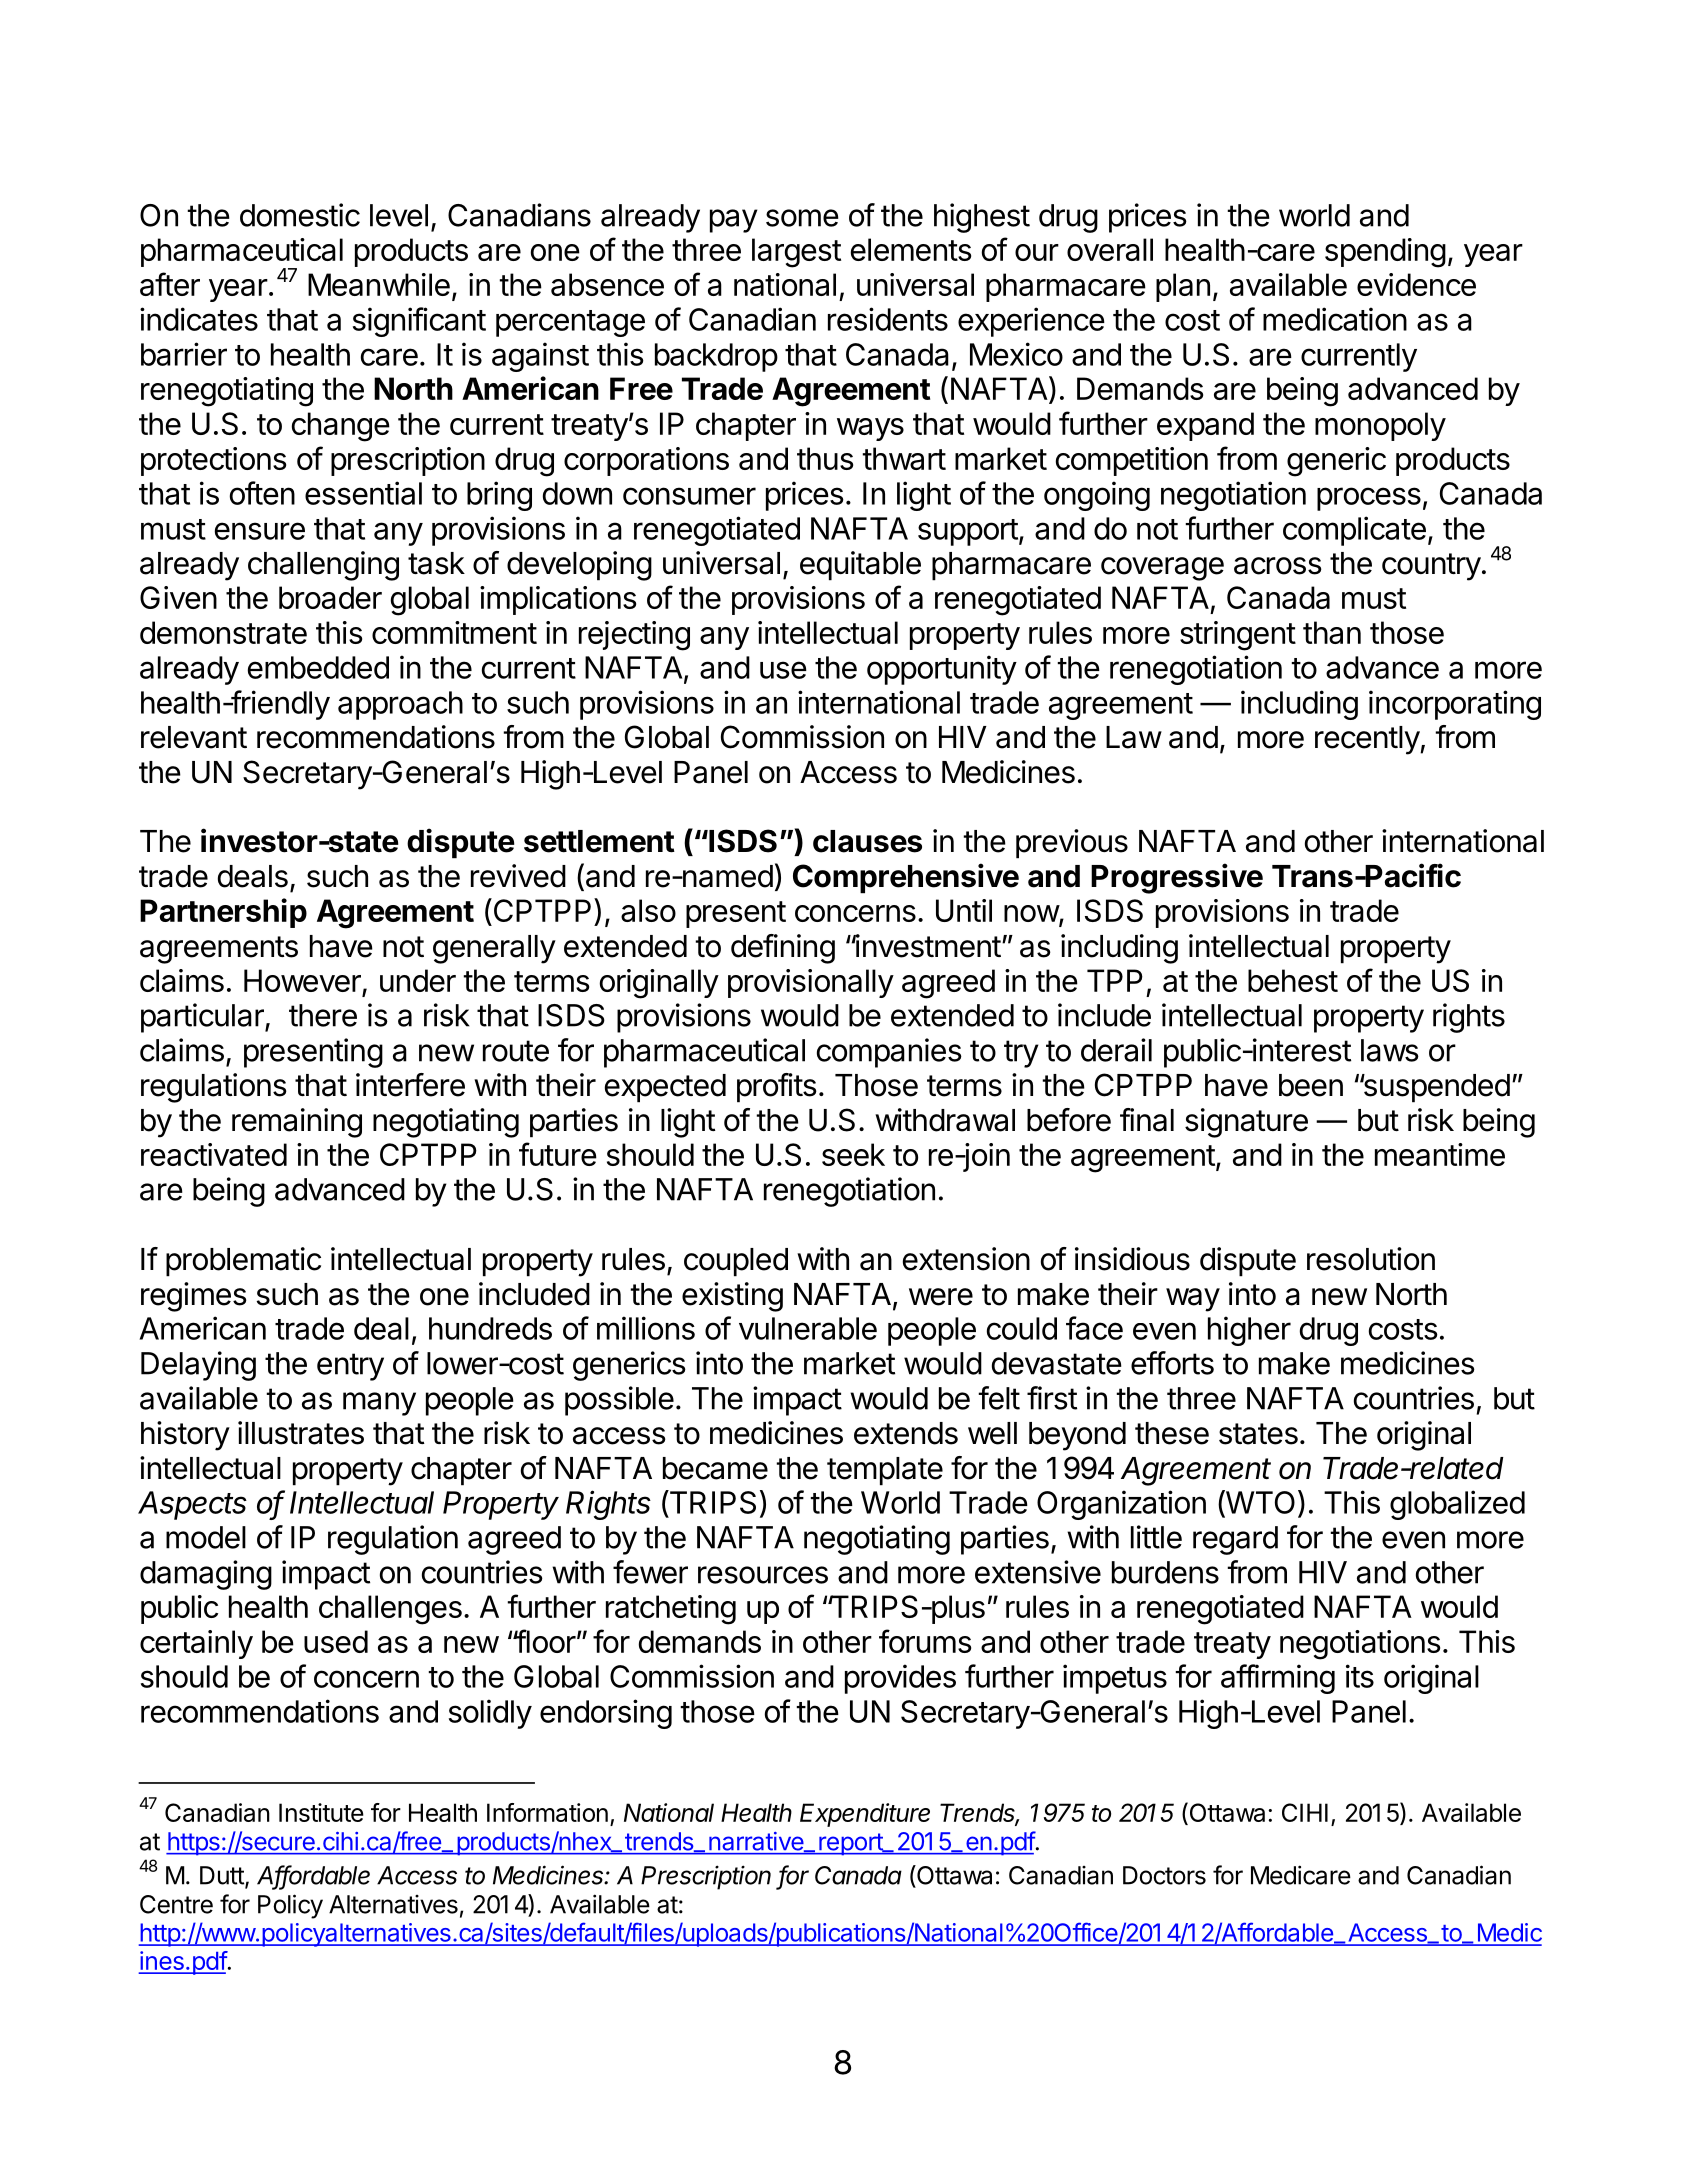 Image resolution: width=1684 pixels, height=2179 pixels. What do you see at coordinates (1164, 1875) in the image?
I see `Doctors` at bounding box center [1164, 1875].
